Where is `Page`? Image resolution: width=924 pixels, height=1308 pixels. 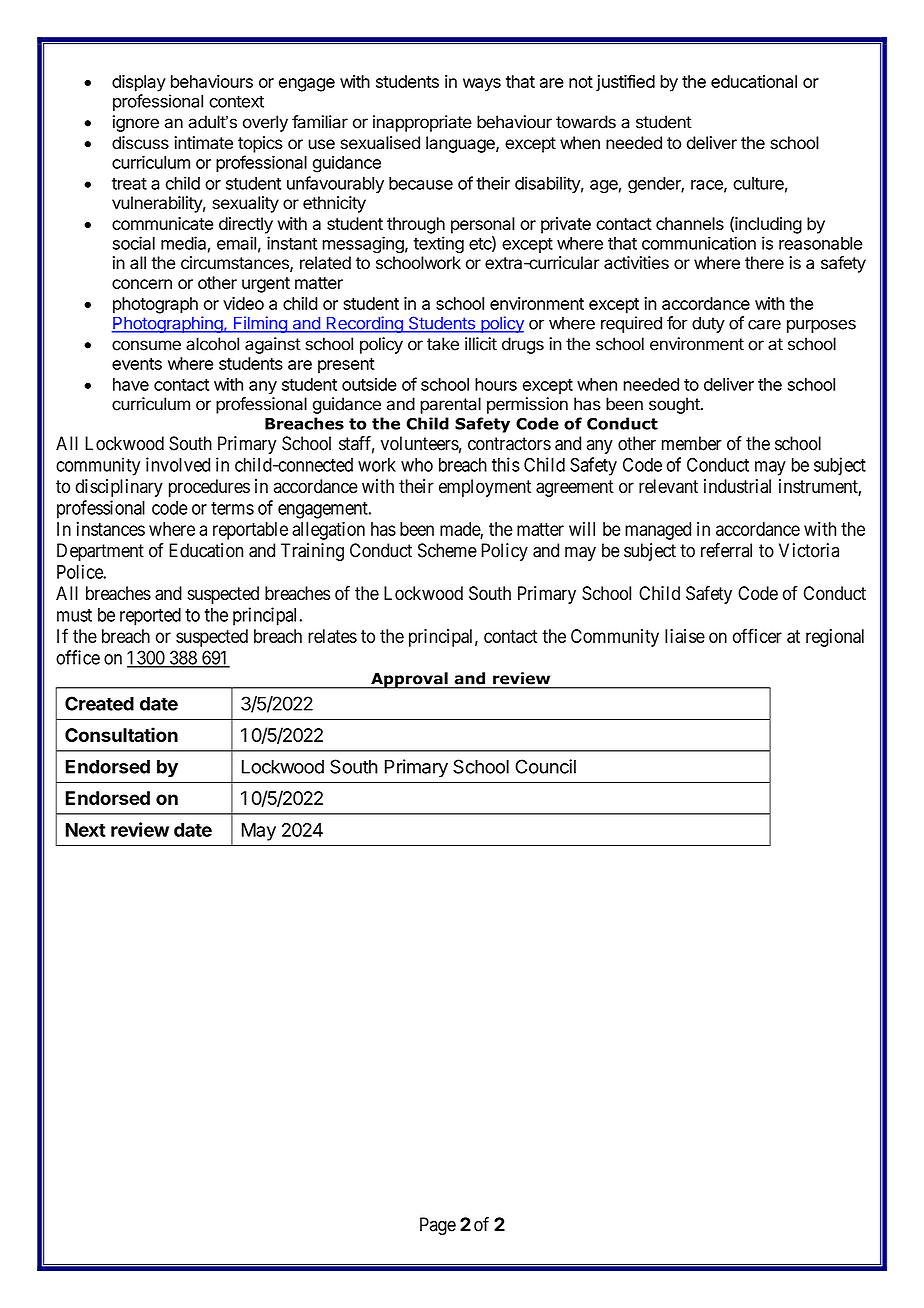 Page is located at coordinates (438, 1226).
